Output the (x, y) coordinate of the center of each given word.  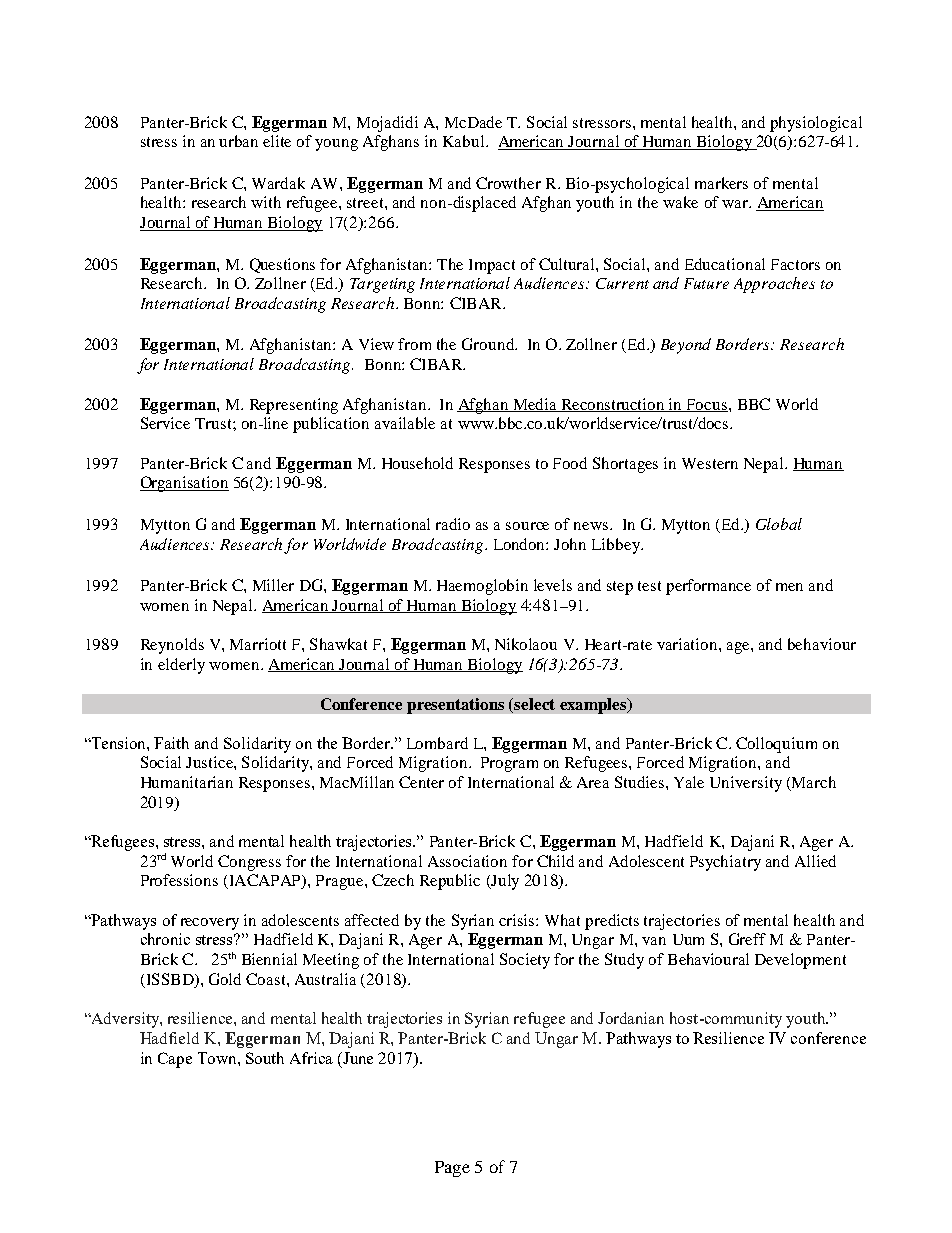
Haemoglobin (482, 587)
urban (238, 141)
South (265, 1058)
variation (688, 644)
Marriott (258, 644)
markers (721, 183)
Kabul (465, 141)
